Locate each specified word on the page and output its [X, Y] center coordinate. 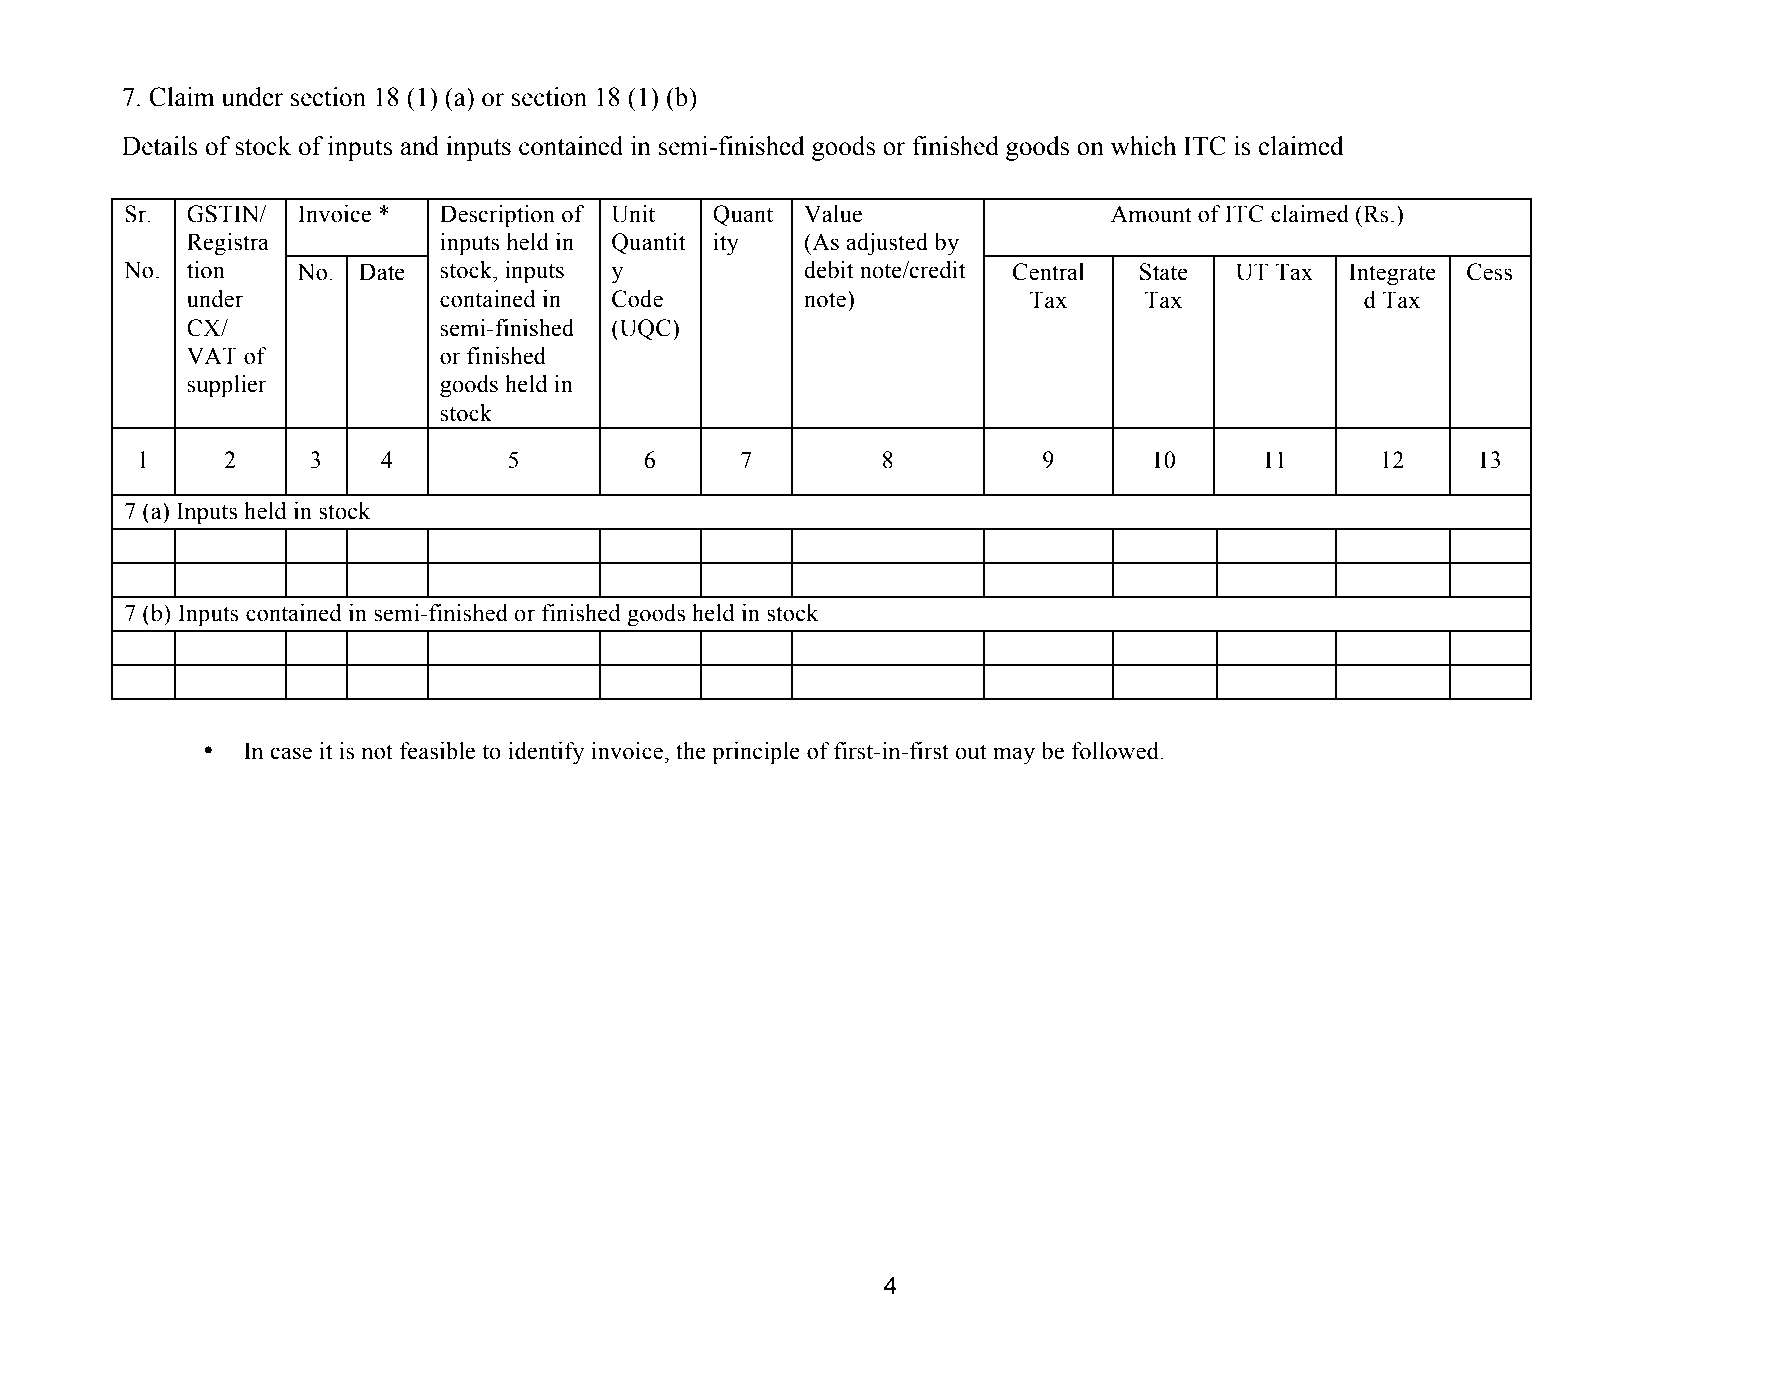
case [291, 753]
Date [382, 272]
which [1143, 146]
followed [1116, 751]
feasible [437, 751]
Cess [1489, 272]
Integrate [1392, 274]
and [420, 146]
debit [829, 270]
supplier [227, 386]
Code [637, 299]
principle [756, 753]
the [691, 751]
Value [833, 214]
